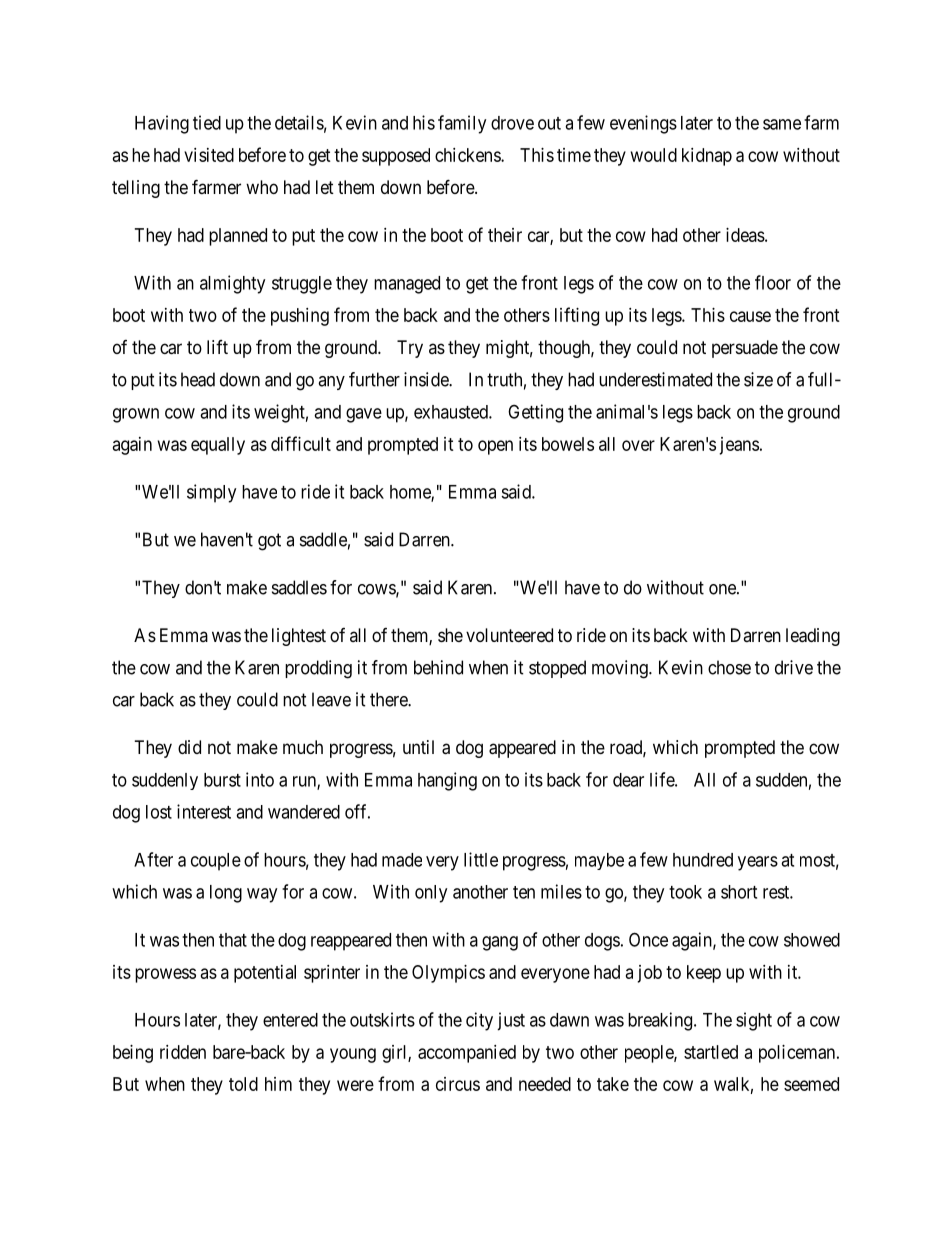 Image resolution: width=952 pixels, height=1233 pixels. Describe the element at coordinates (711, 1052) in the screenshot. I see `startled` at that location.
